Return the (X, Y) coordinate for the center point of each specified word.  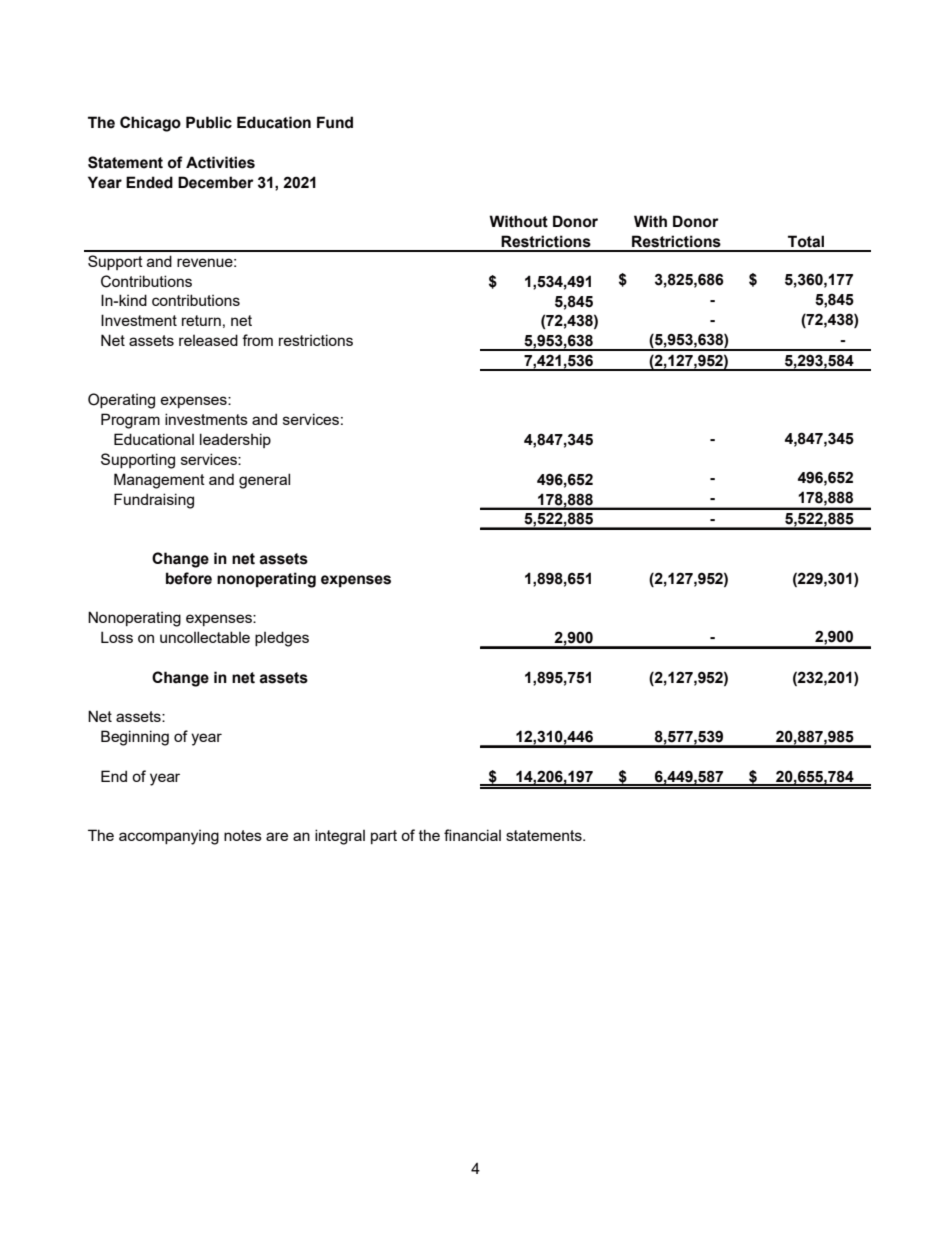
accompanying (169, 837)
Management (159, 481)
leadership (235, 440)
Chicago (150, 124)
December (216, 182)
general (264, 481)
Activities (220, 162)
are (277, 836)
